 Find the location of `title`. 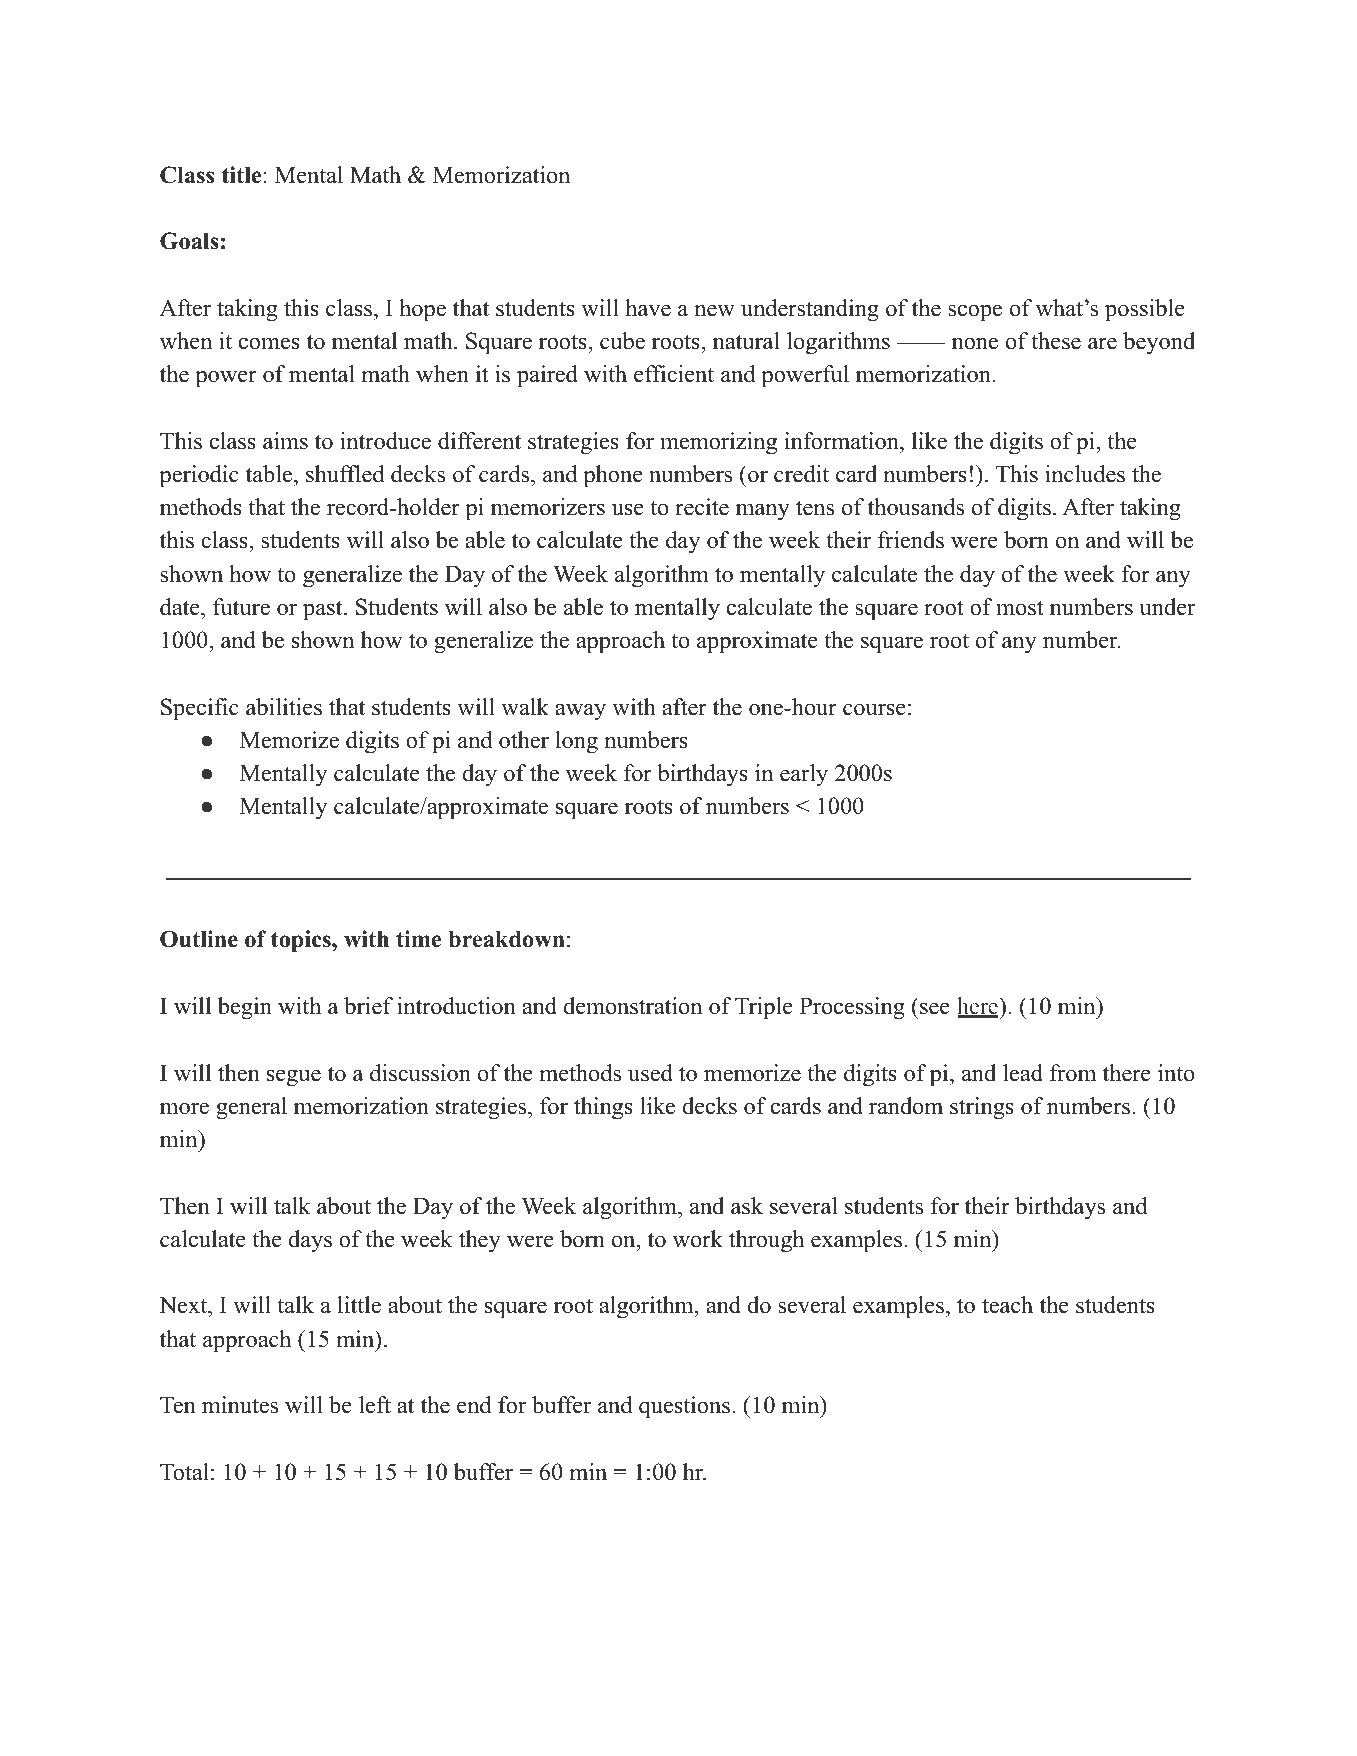

title is located at coordinates (242, 175).
